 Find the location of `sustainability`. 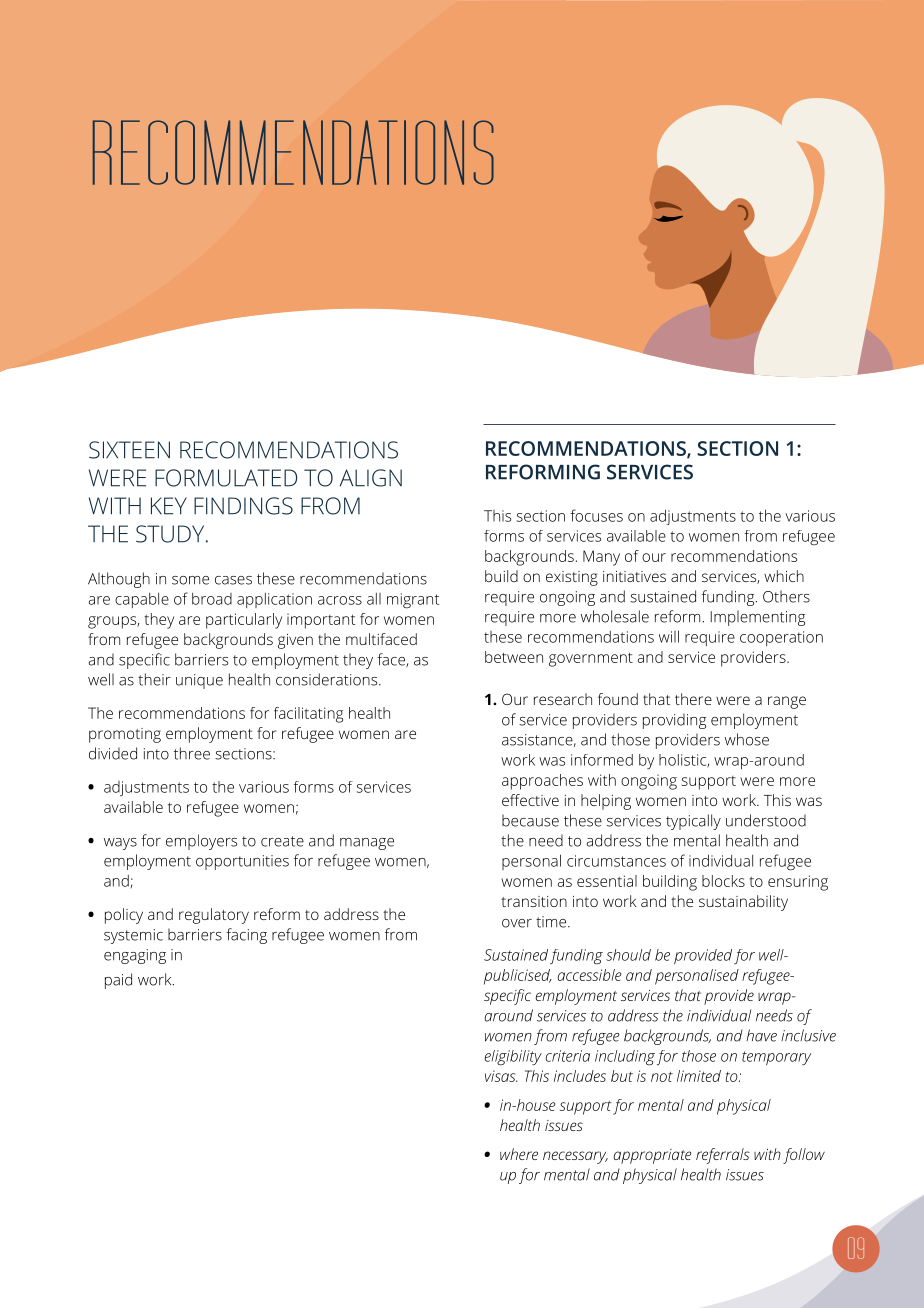

sustainability is located at coordinates (743, 903).
